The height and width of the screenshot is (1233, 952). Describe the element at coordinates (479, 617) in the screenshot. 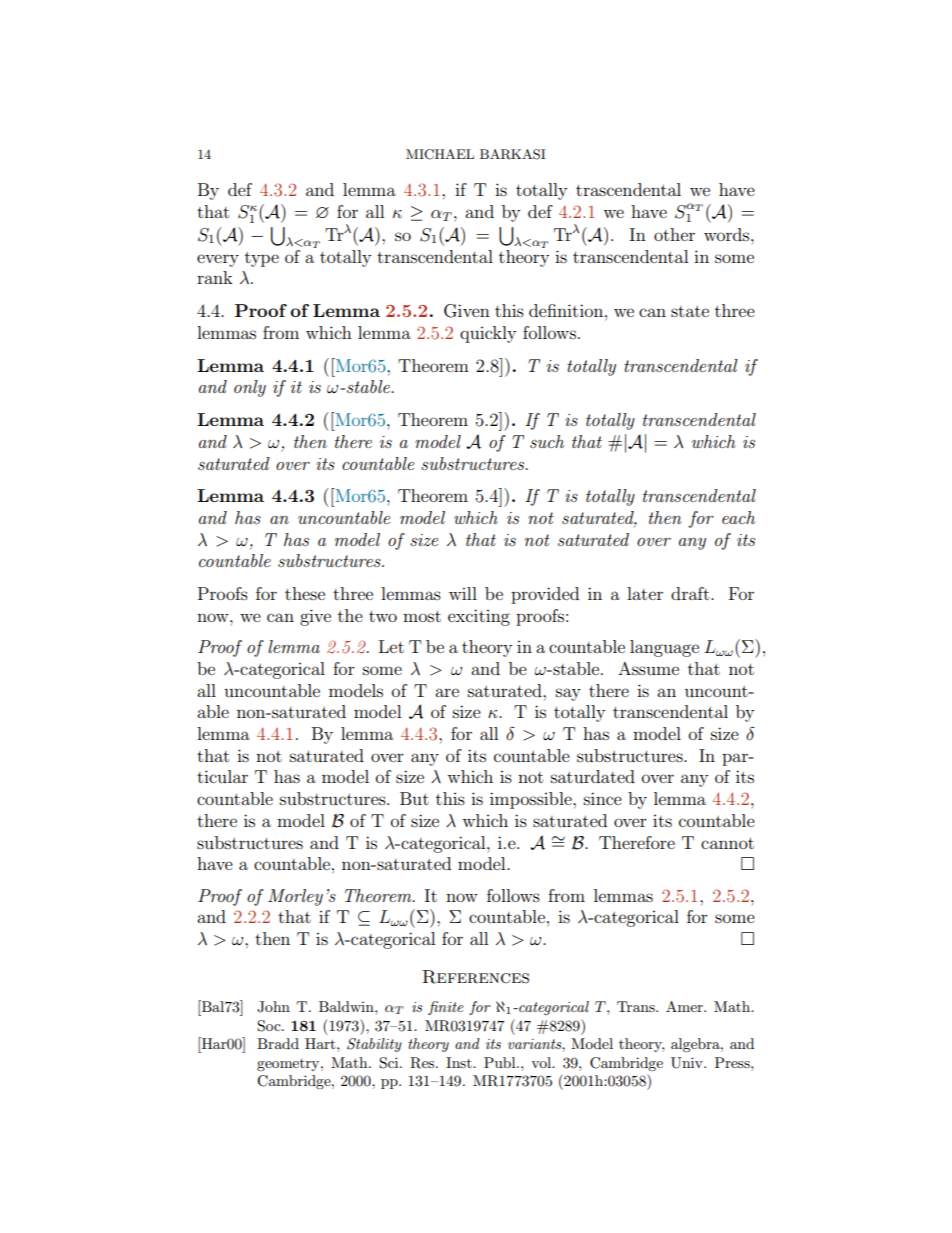

I see `exciting` at that location.
